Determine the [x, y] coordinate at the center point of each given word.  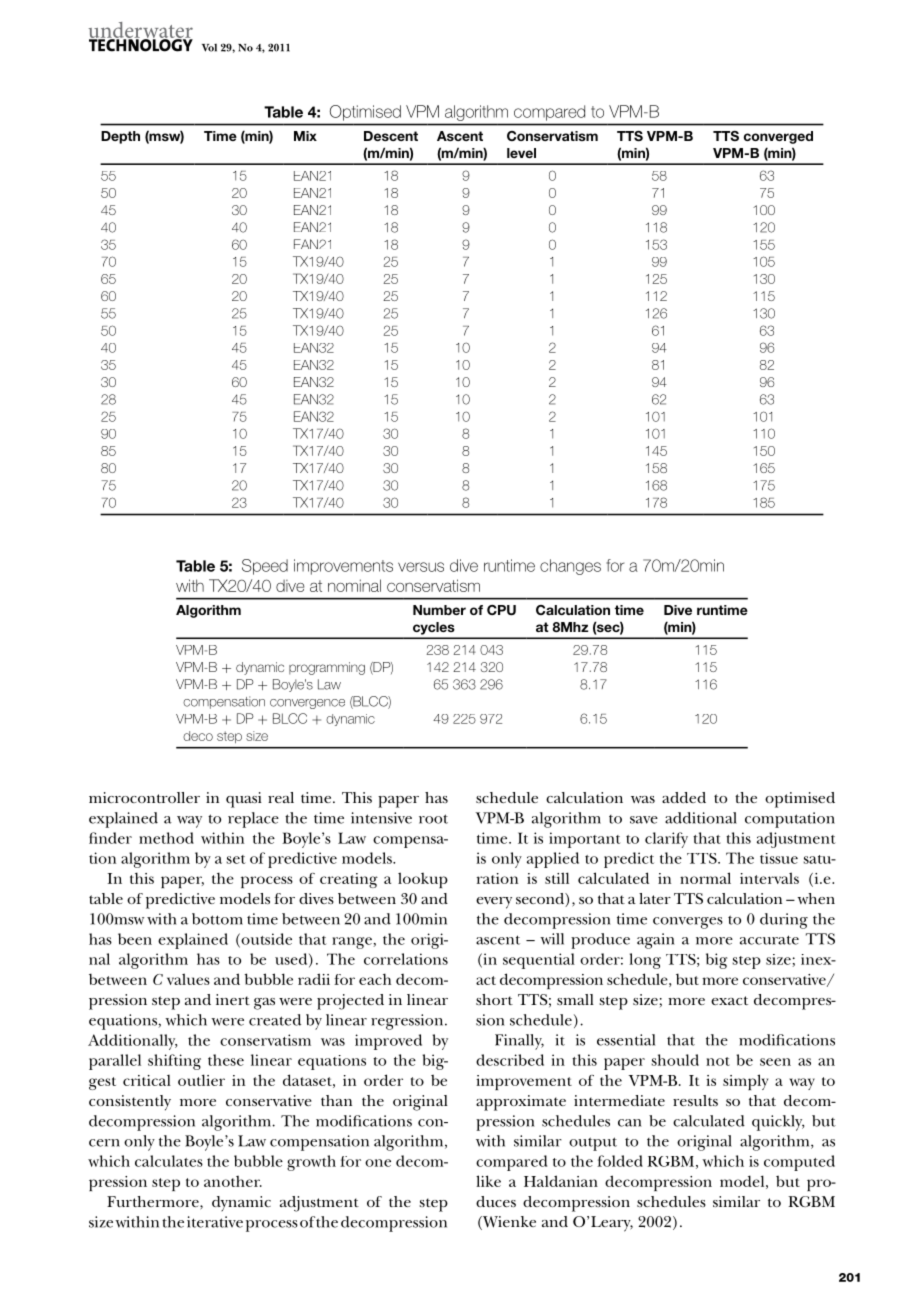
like [488, 1181]
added [684, 797]
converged [778, 137]
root [433, 819]
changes [570, 567]
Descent [391, 136]
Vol [209, 48]
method [166, 838]
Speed [265, 567]
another [233, 1181]
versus [421, 567]
